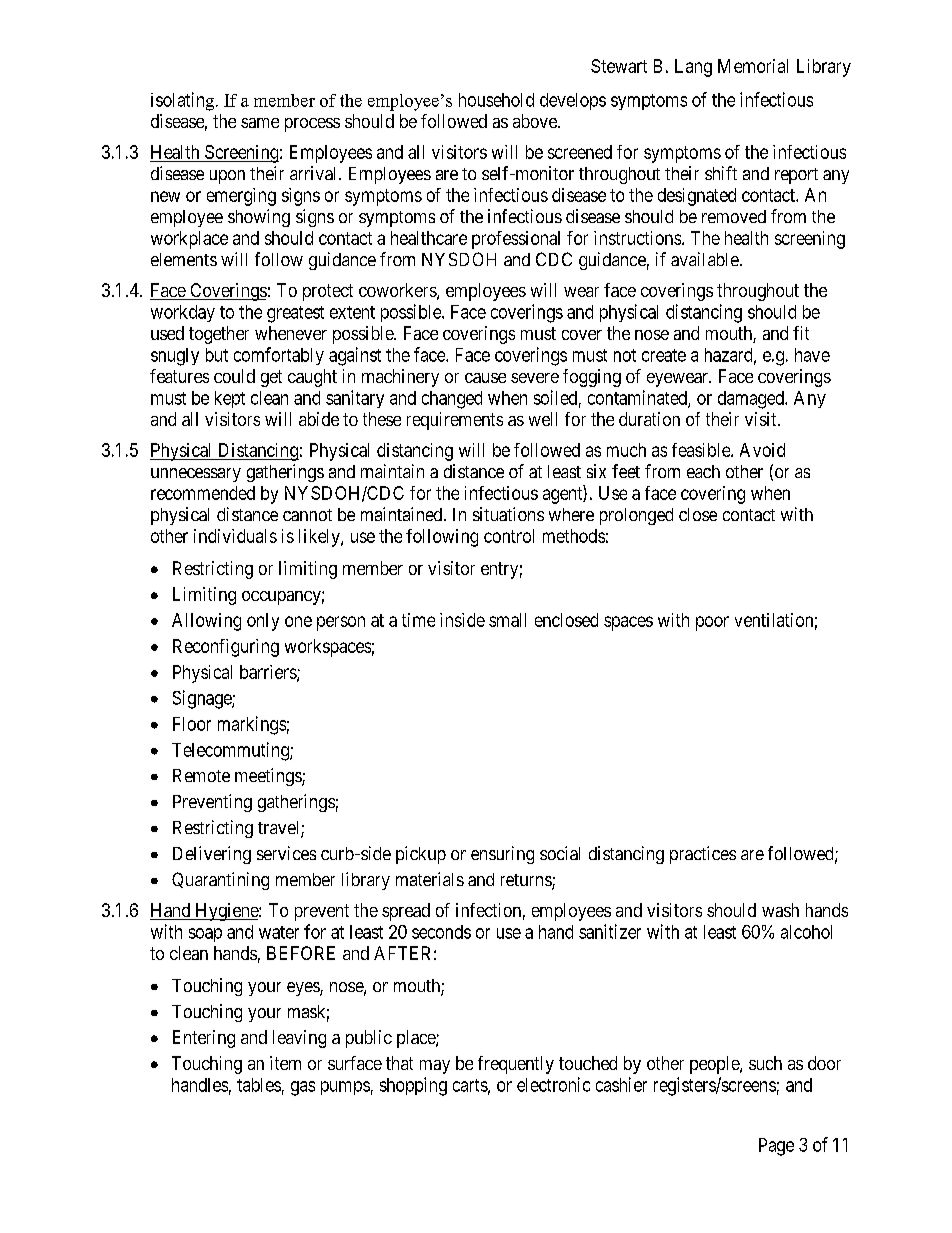 This document has width=952, height=1233. I want to click on household, so click(496, 100).
